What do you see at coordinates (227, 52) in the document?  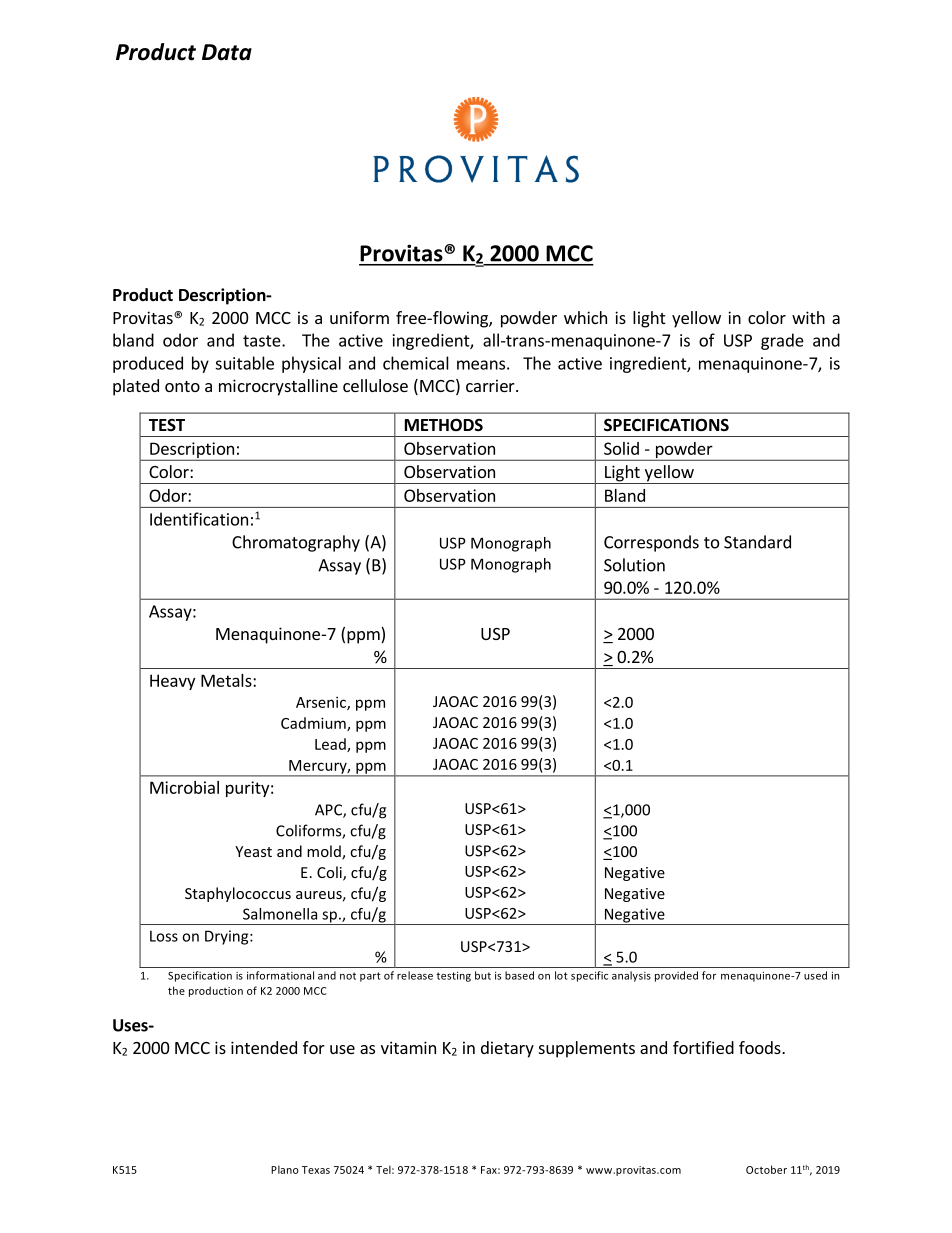 I see `Data` at bounding box center [227, 52].
